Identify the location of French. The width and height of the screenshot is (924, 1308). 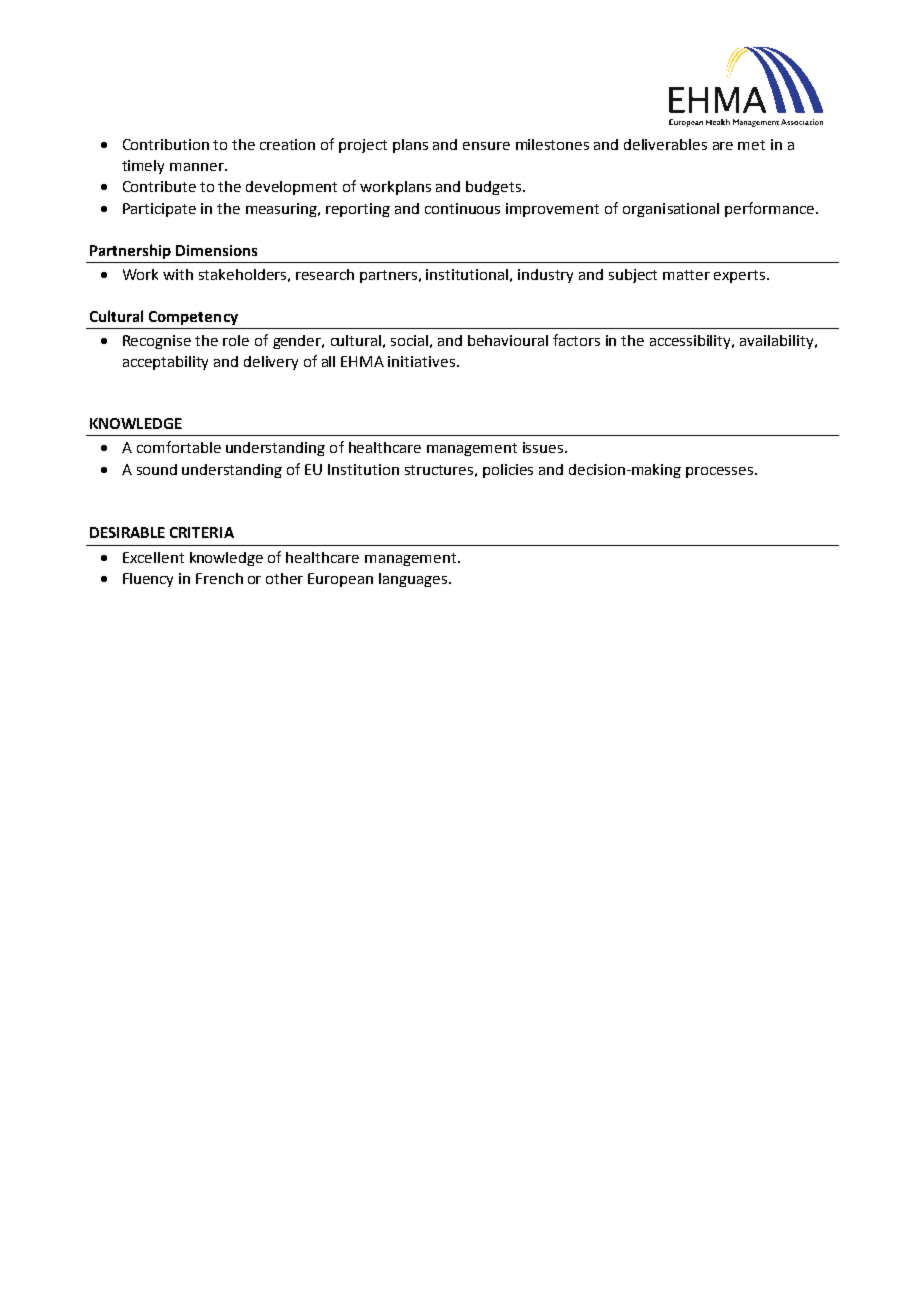
(219, 578).
